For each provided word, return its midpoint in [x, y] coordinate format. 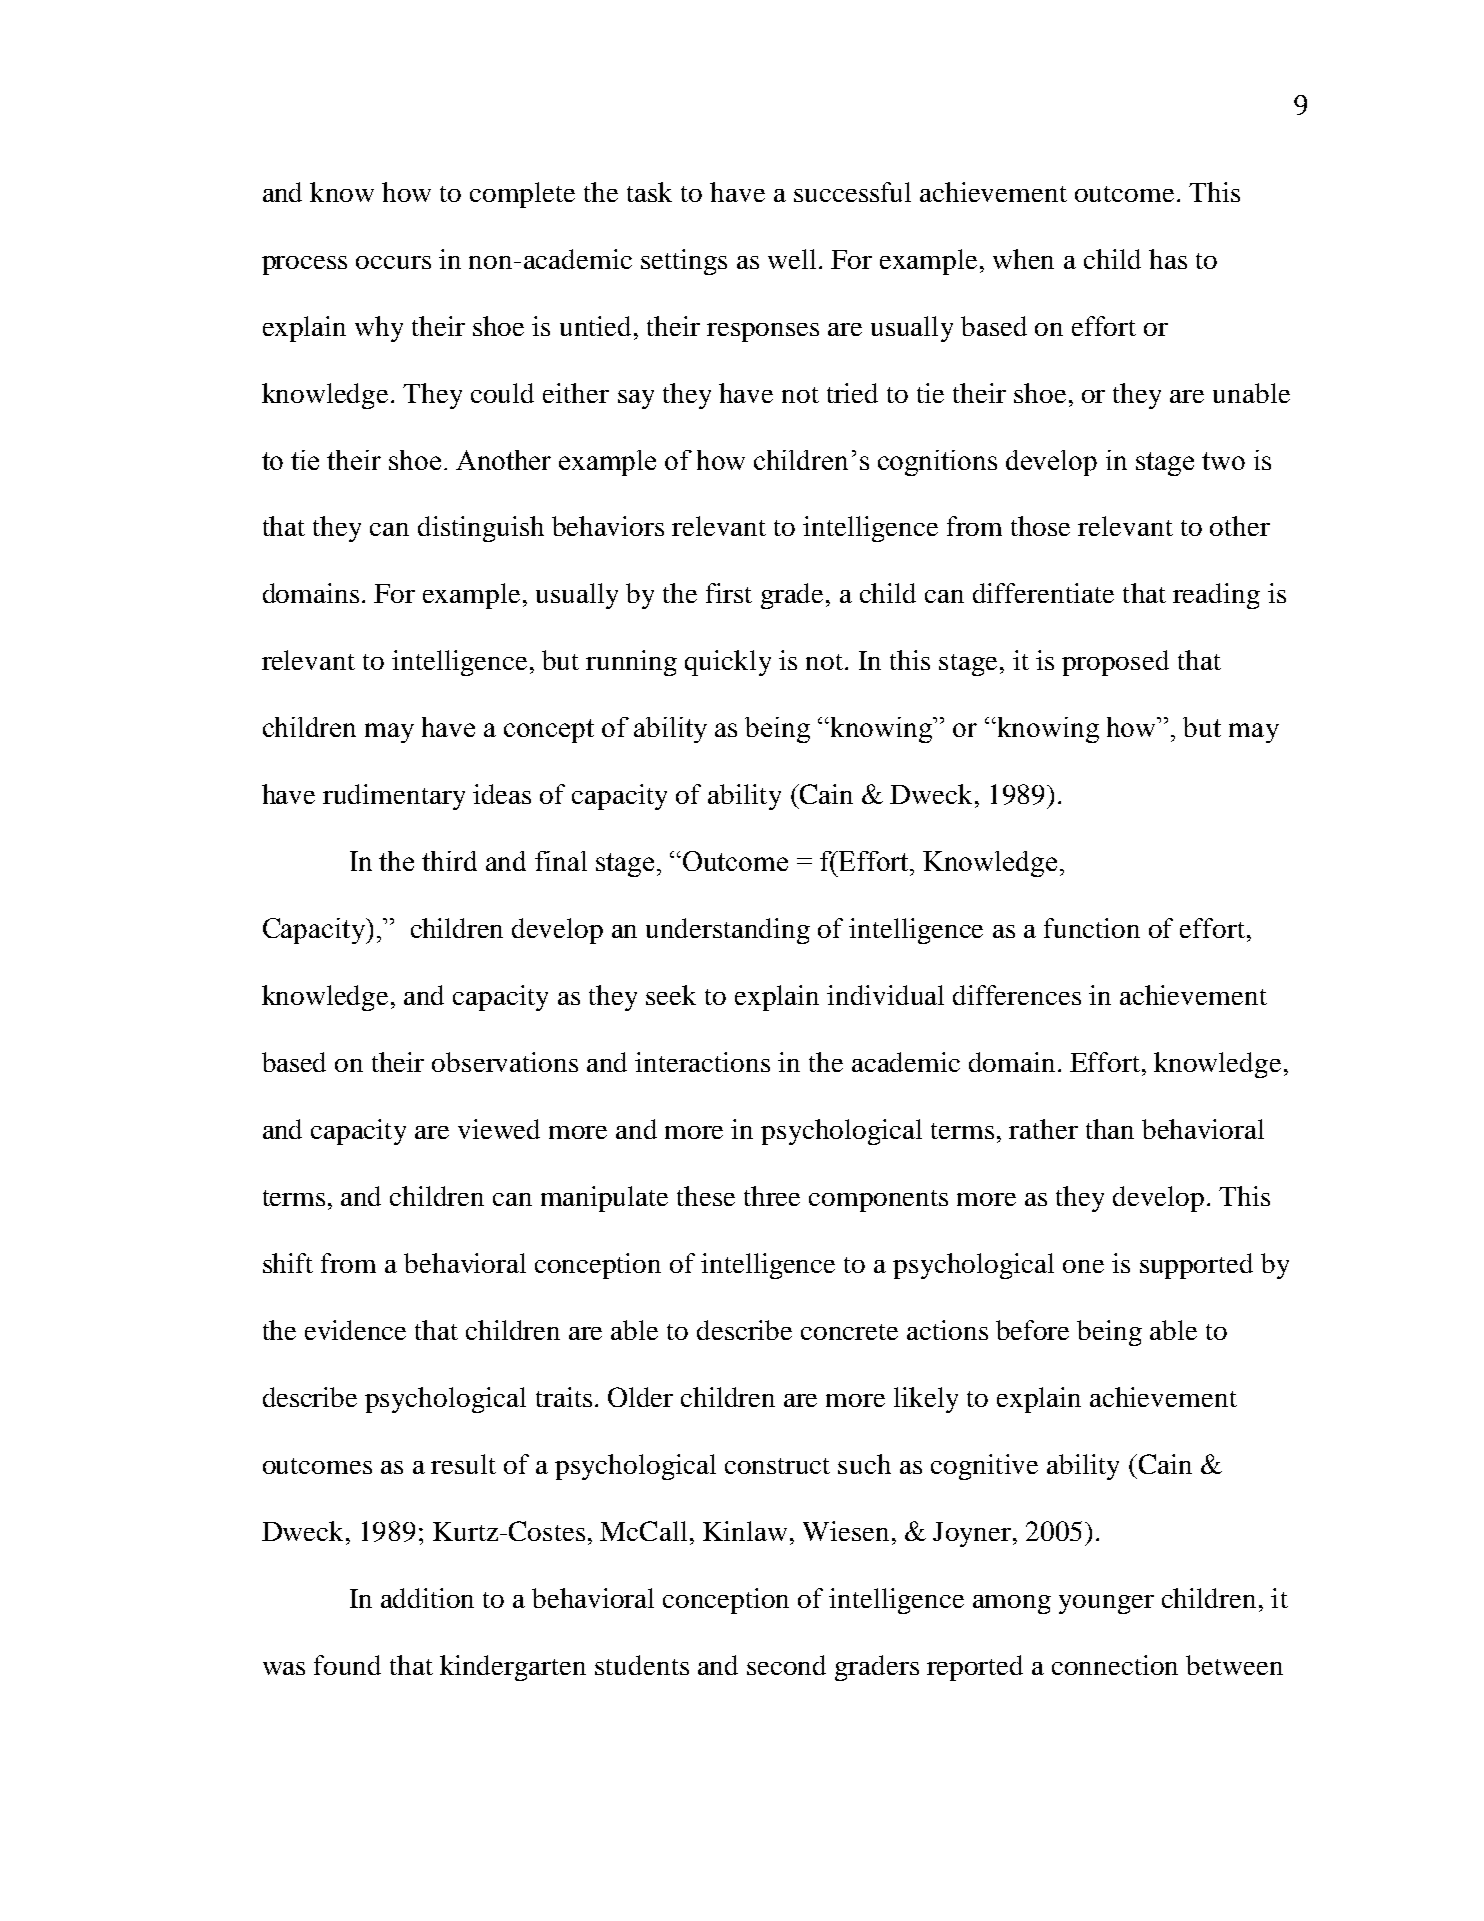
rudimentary [394, 797]
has [1168, 259]
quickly [728, 663]
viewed [499, 1129]
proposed [1115, 663]
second [786, 1665]
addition [427, 1598]
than [1110, 1129]
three [772, 1196]
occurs [393, 262]
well [792, 259]
